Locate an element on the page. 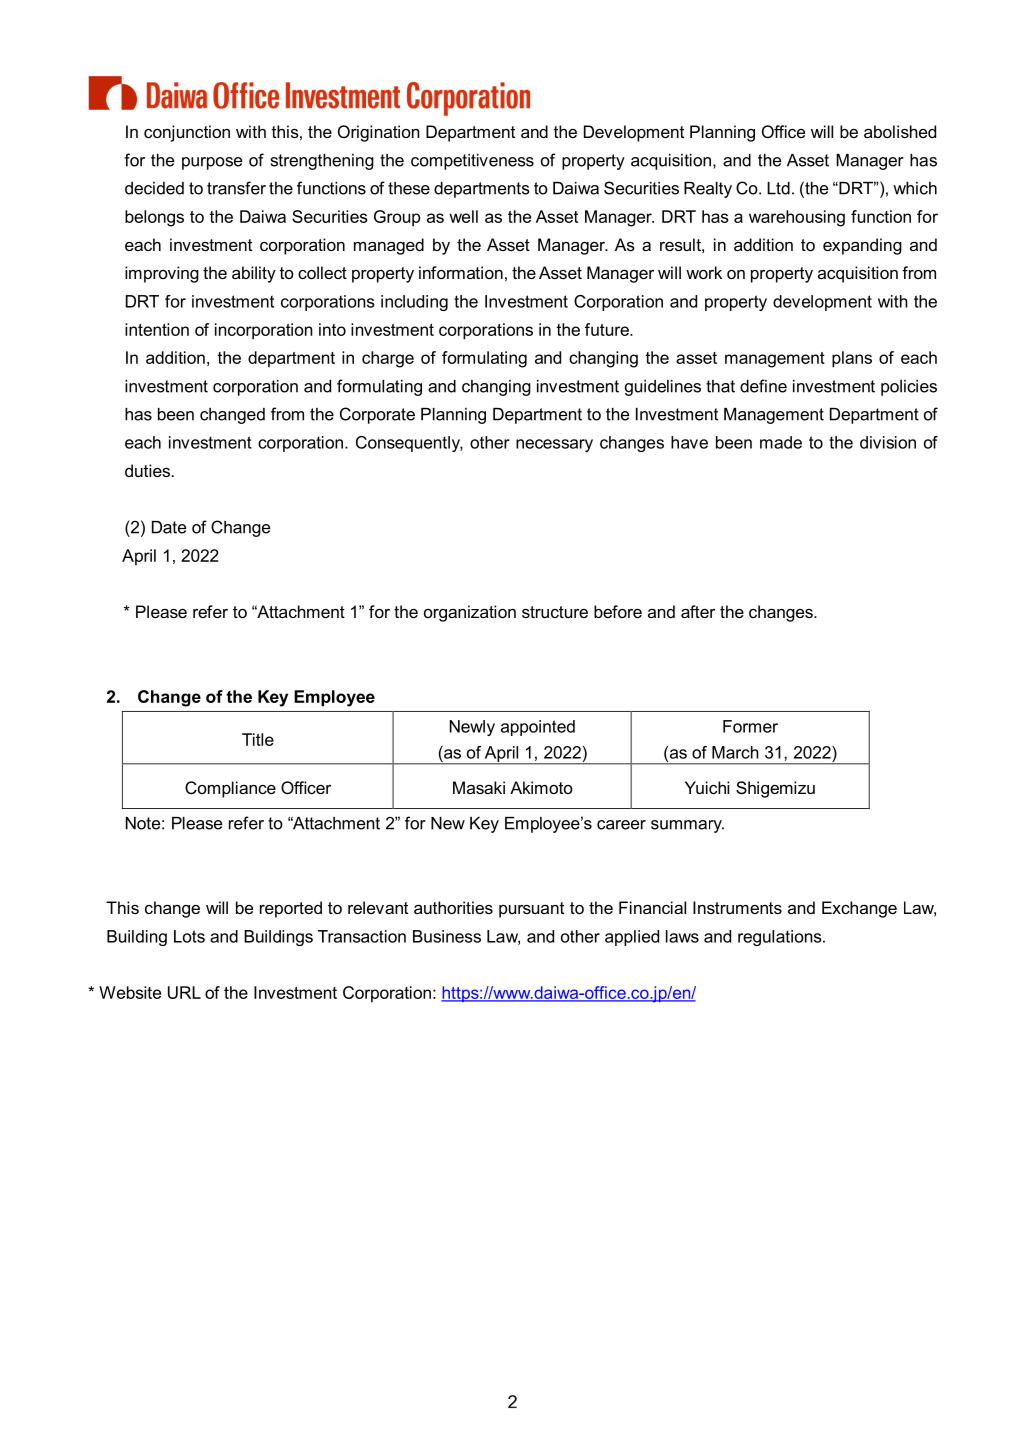 Image resolution: width=1025 pixels, height=1450 pixels. Ltd is located at coordinates (778, 188).
